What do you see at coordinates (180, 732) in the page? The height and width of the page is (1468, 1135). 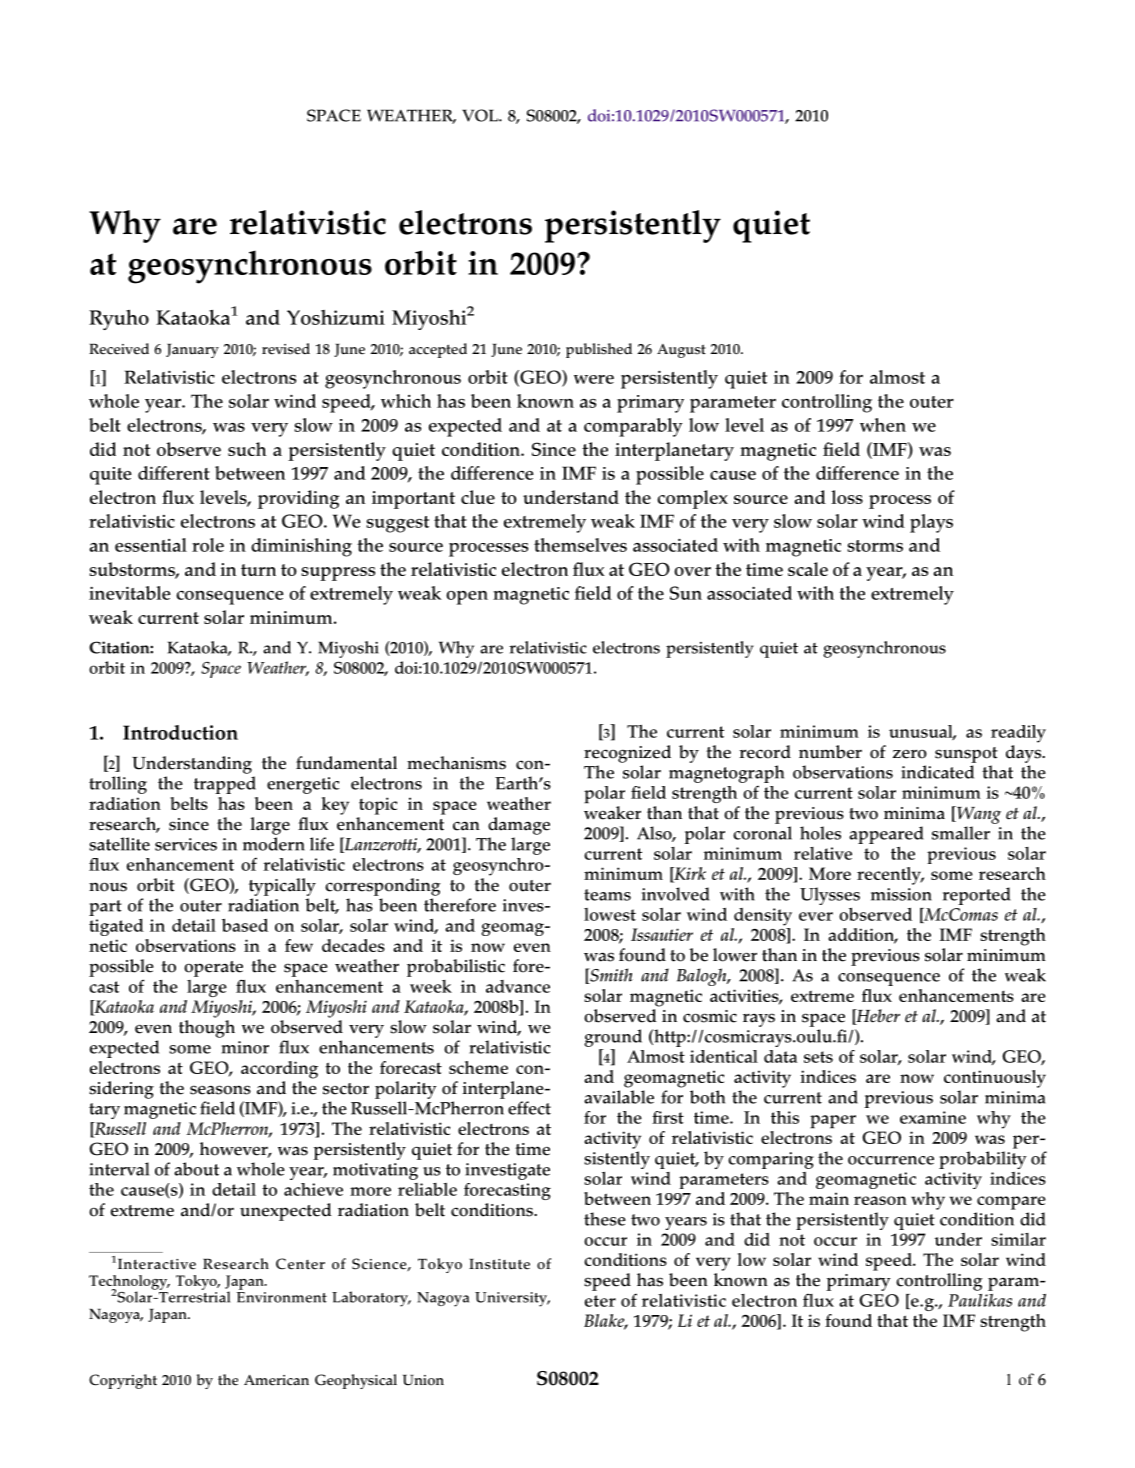 I see `Introduction` at bounding box center [180, 732].
